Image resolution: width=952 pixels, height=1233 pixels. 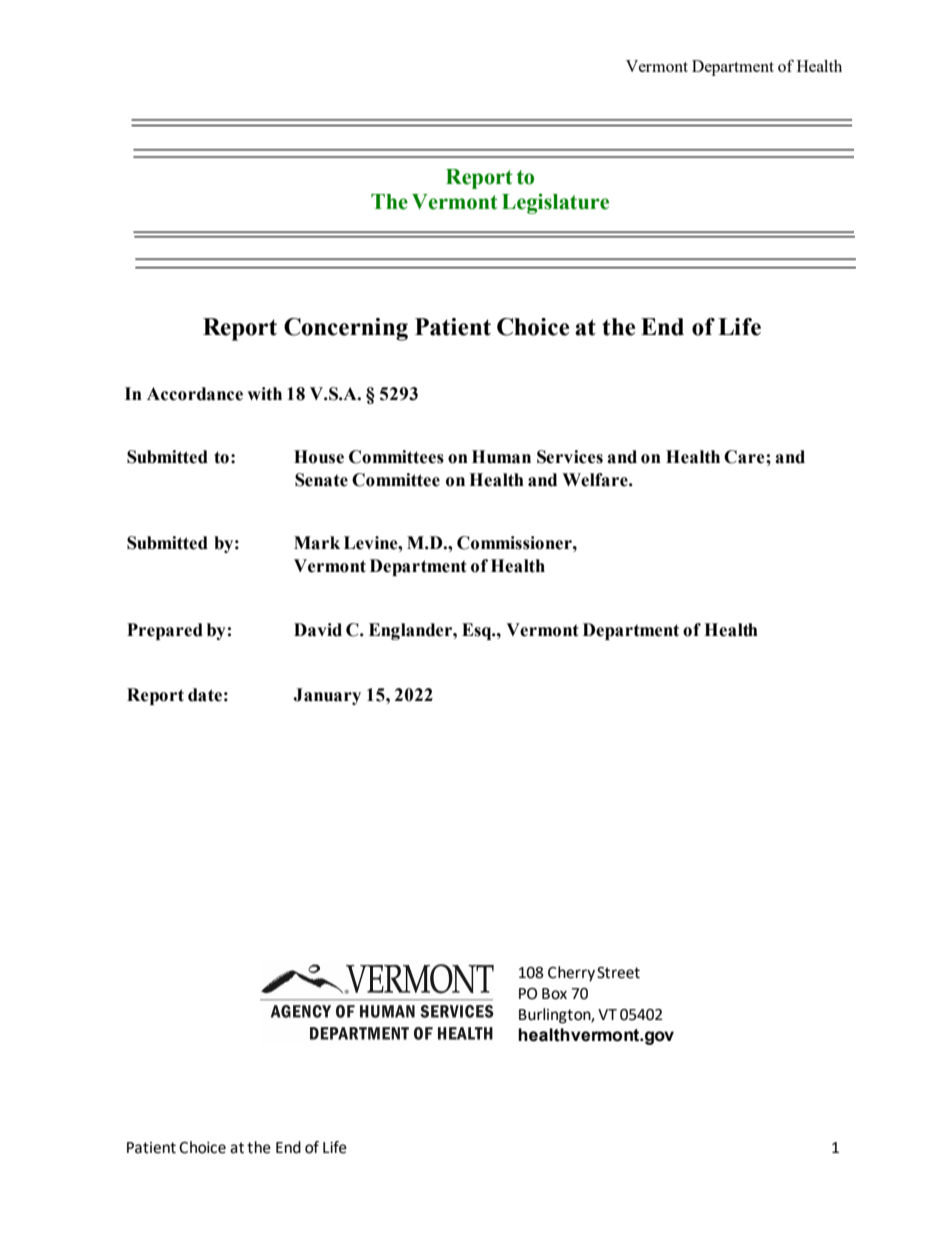 I want to click on David, so click(x=318, y=630).
